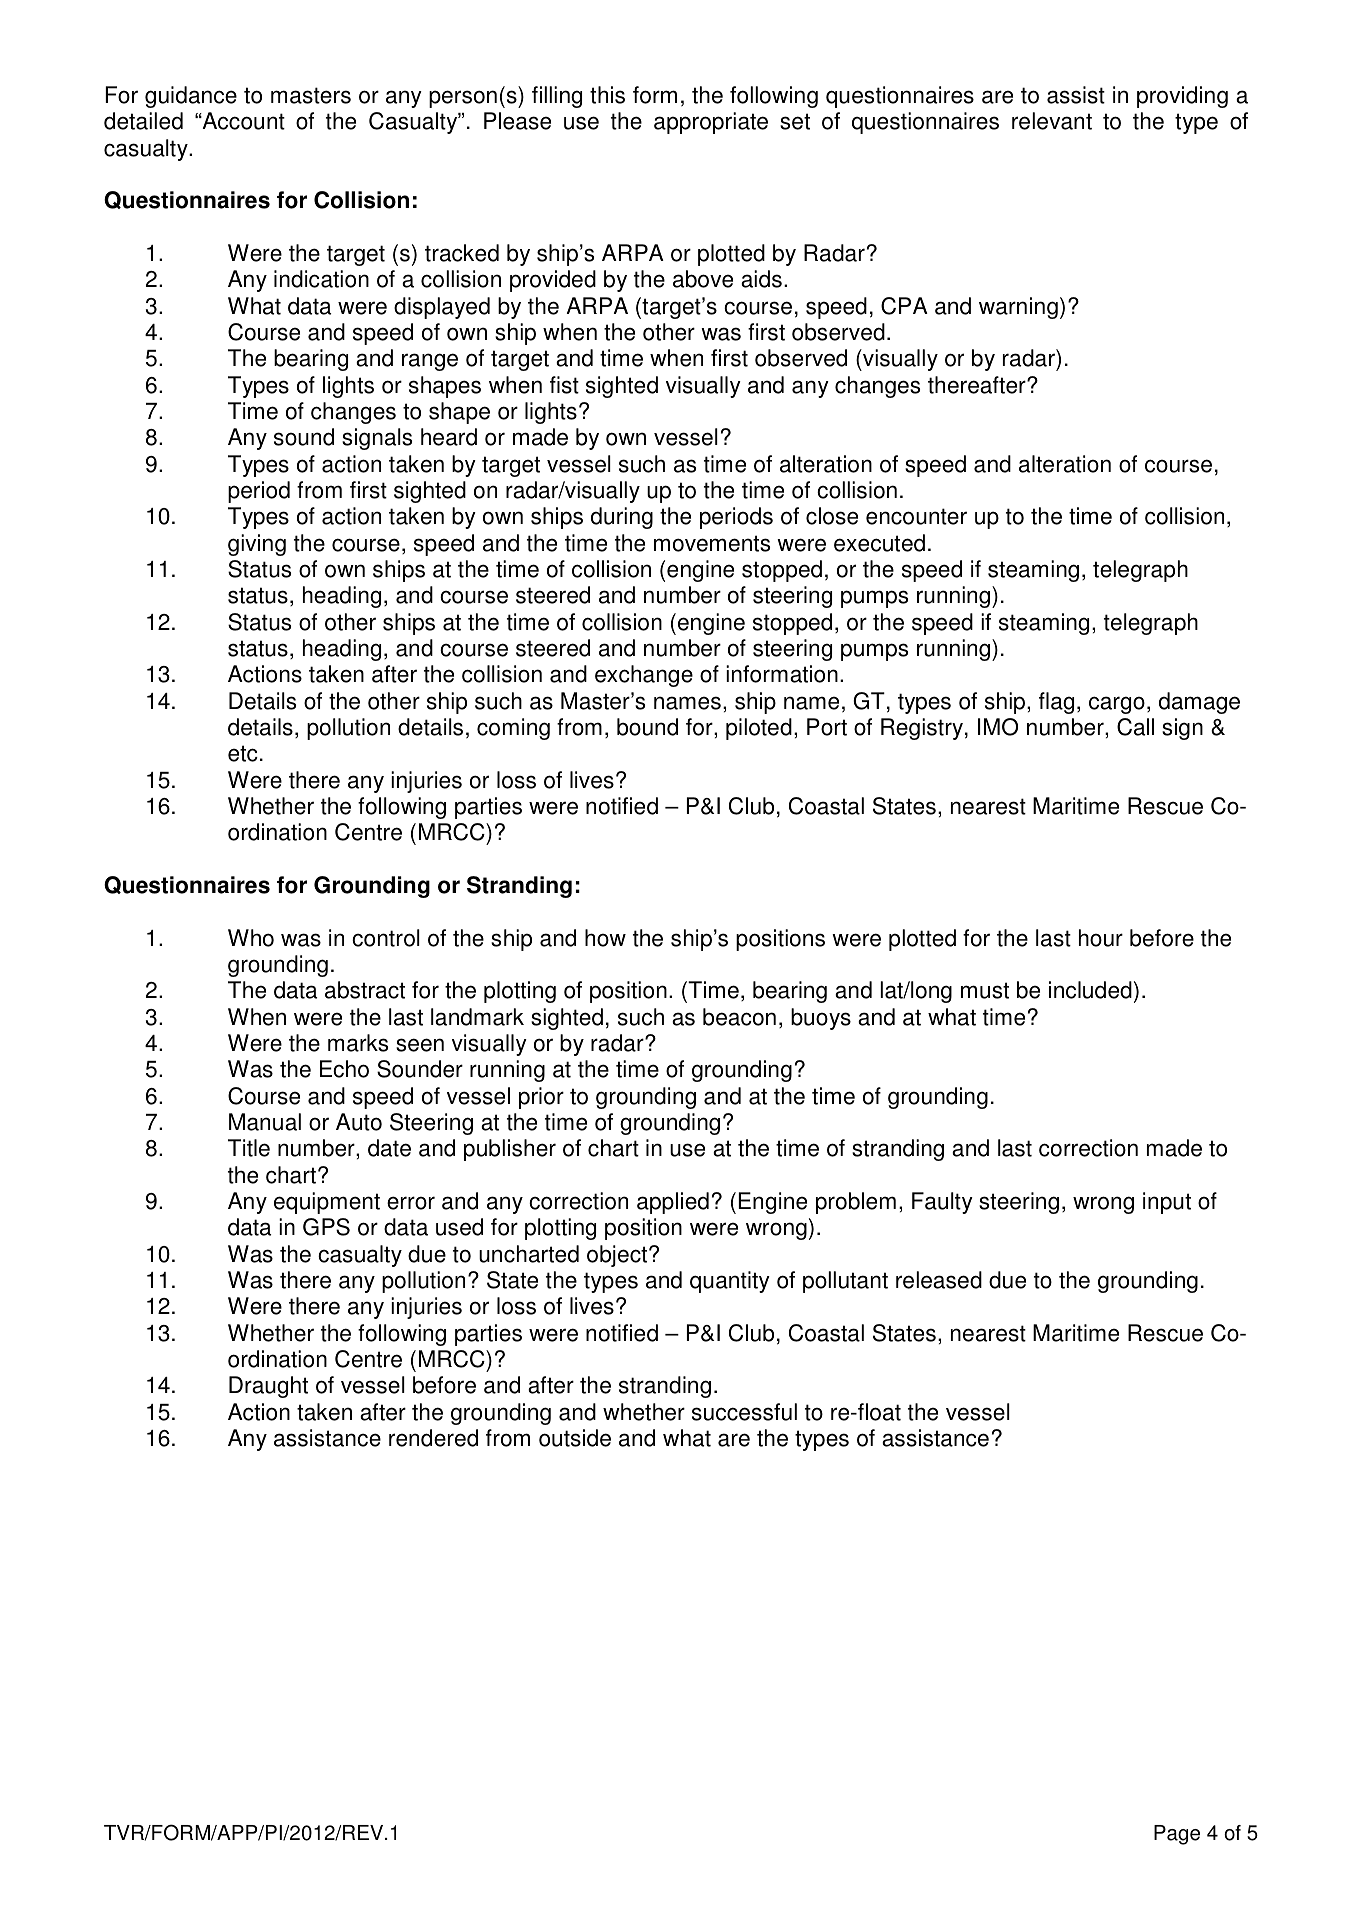 The width and height of the page is (1363, 1928). What do you see at coordinates (644, 676) in the page?
I see `exchange` at bounding box center [644, 676].
